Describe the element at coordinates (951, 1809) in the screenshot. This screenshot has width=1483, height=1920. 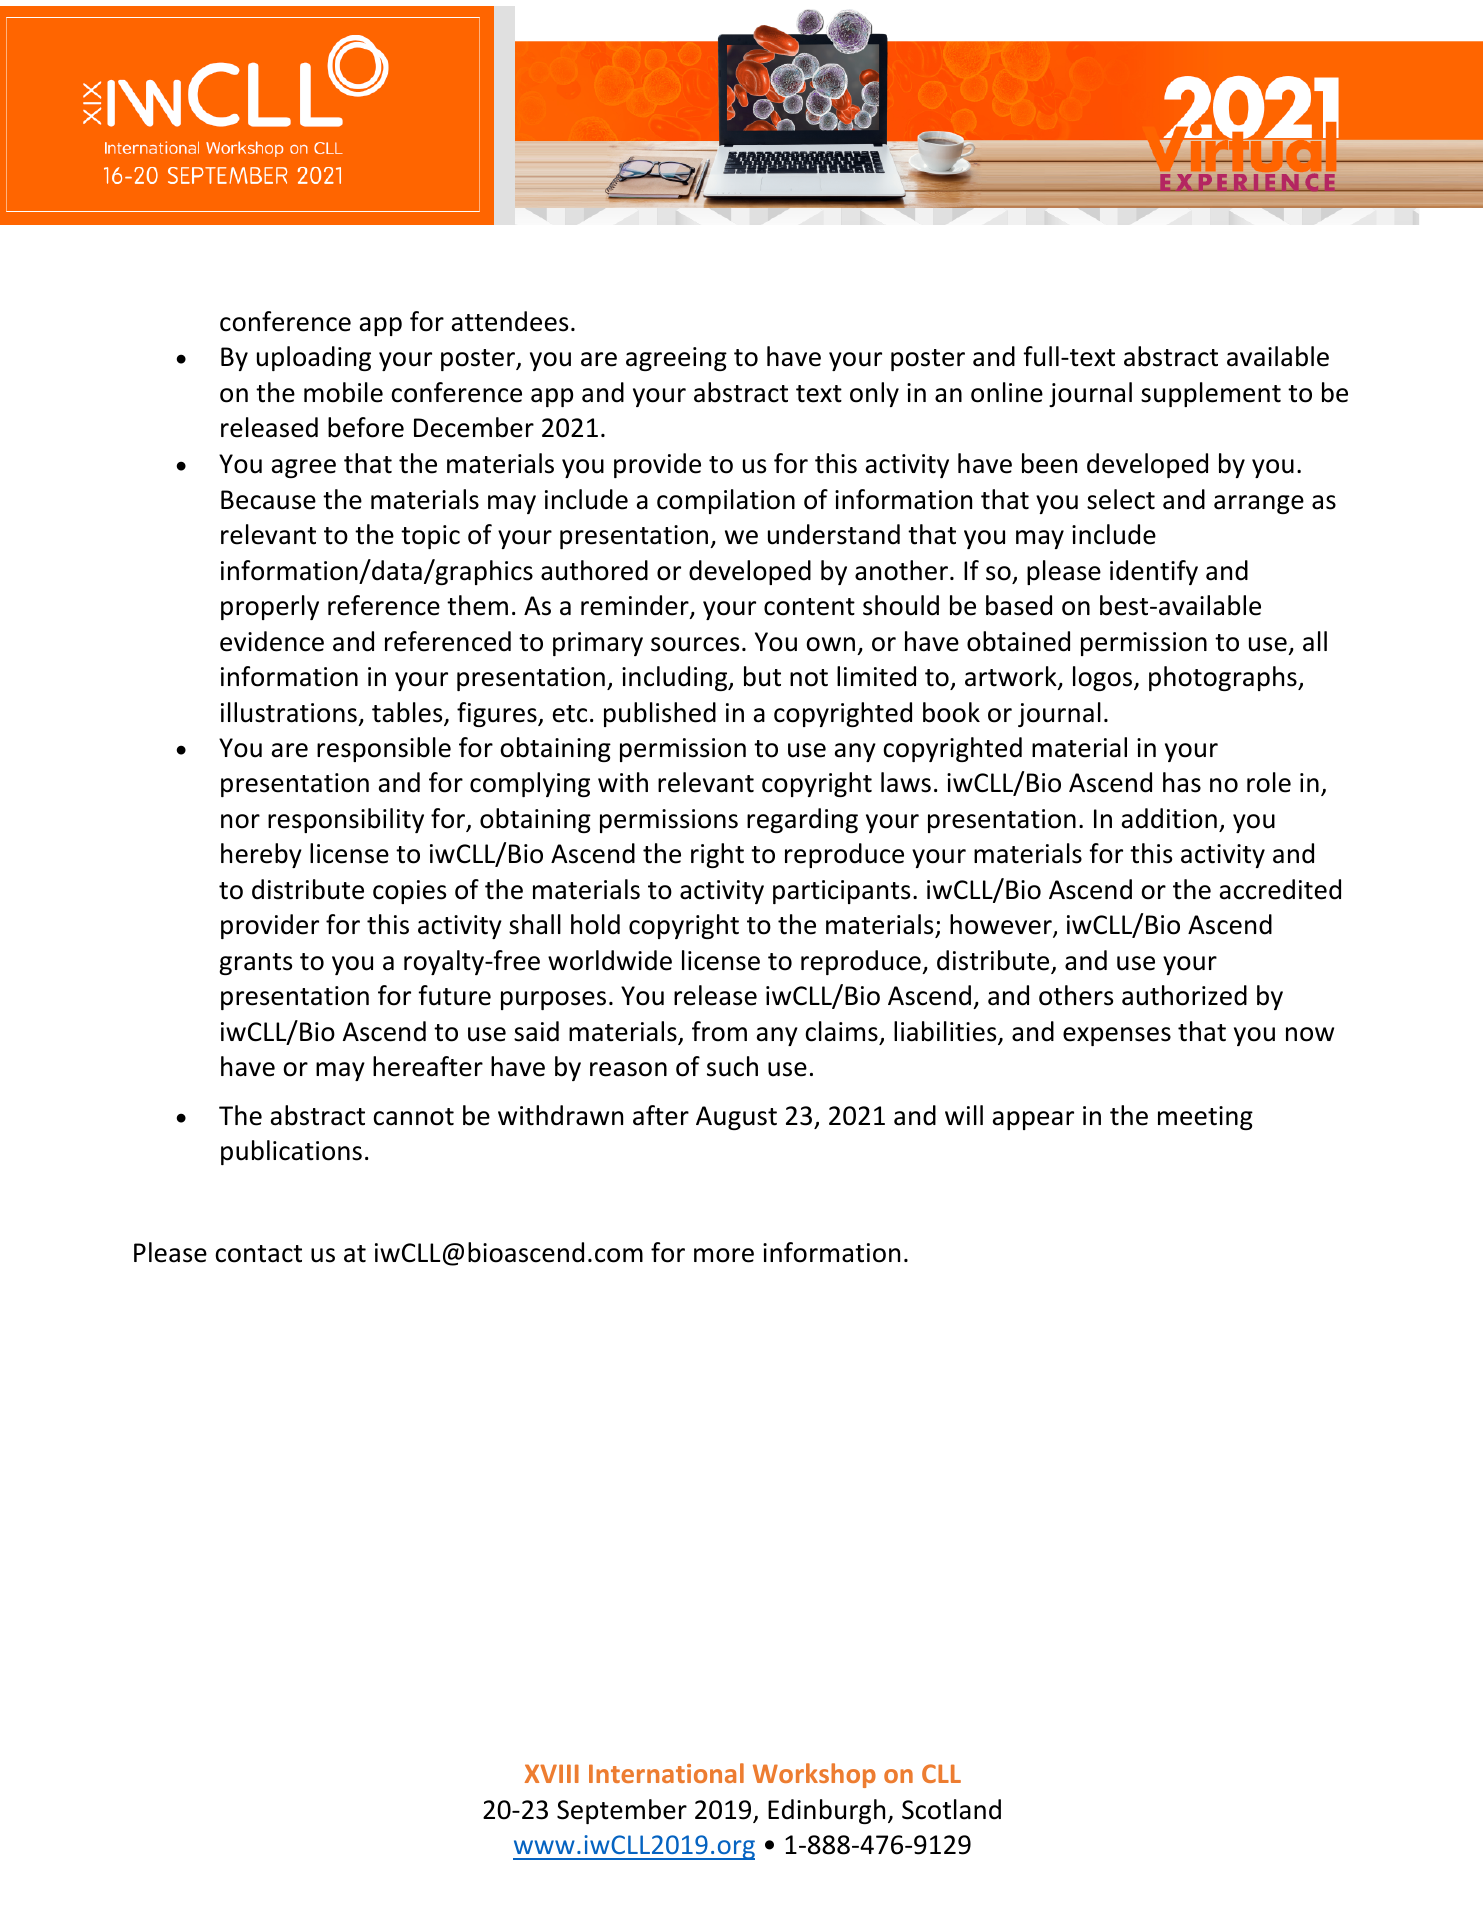
I see `Scotland` at that location.
